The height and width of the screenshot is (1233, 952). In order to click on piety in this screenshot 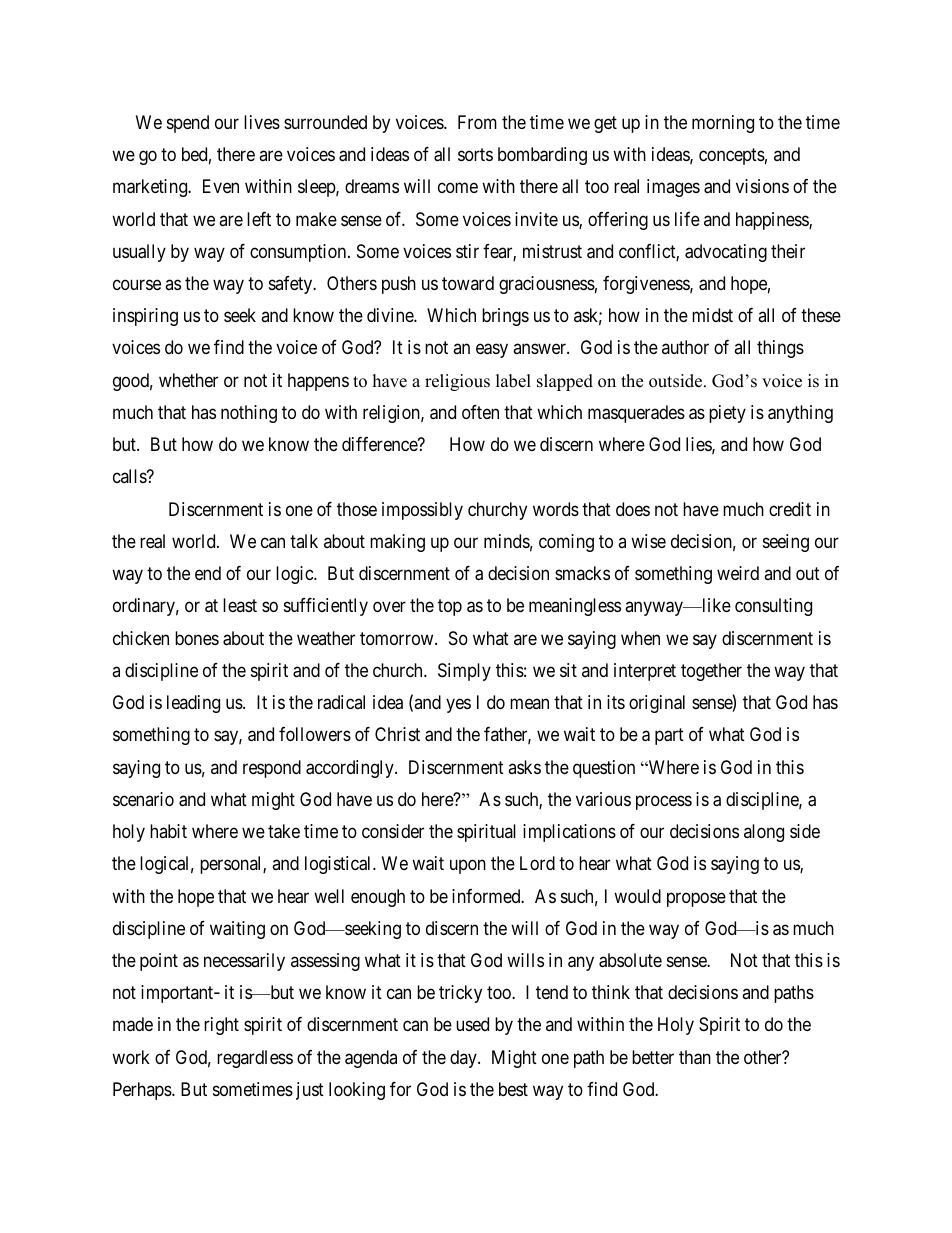, I will do `click(727, 414)`.
